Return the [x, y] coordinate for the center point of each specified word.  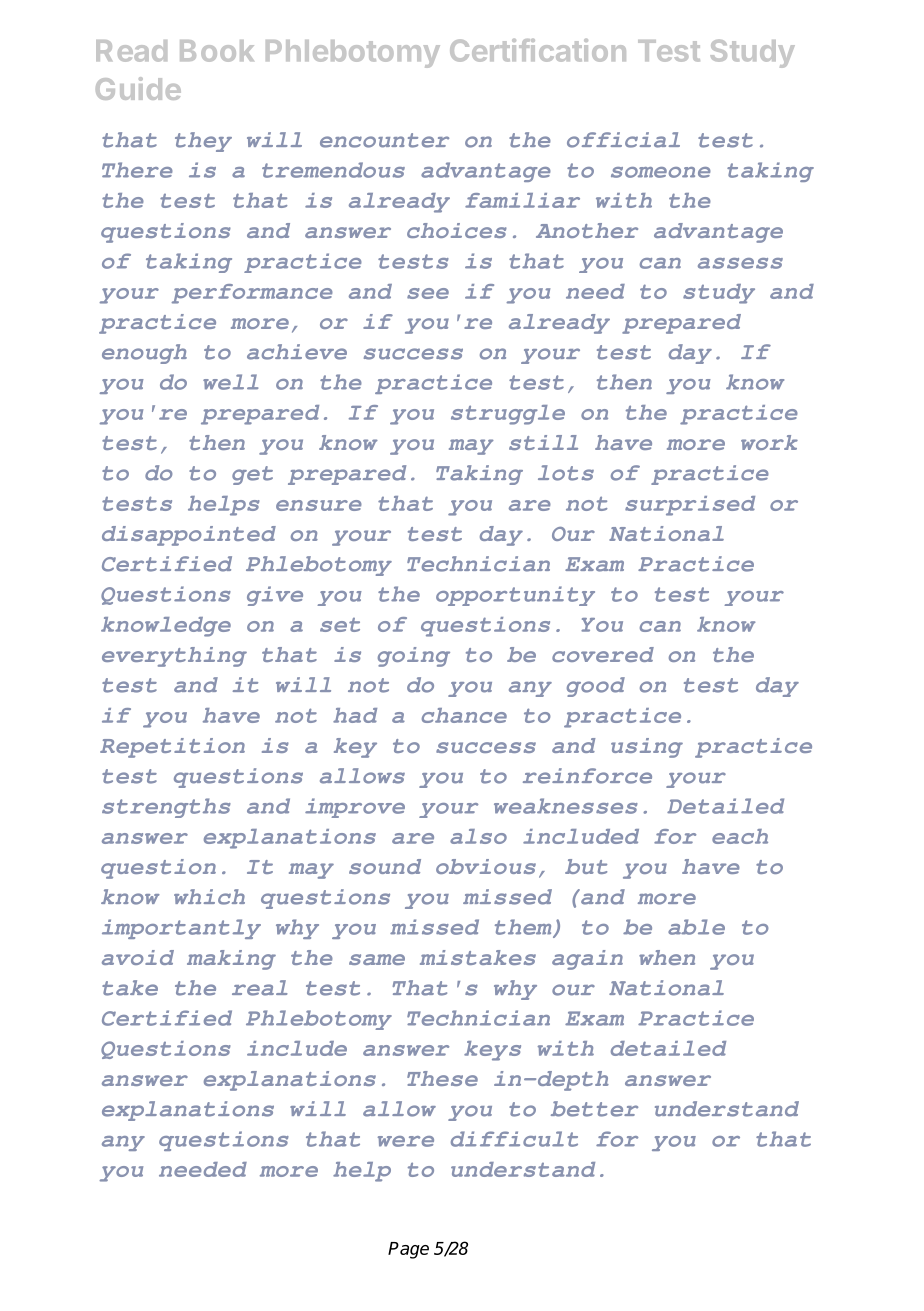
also [478, 836]
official [623, 140]
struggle [508, 415]
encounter [384, 140]
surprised [690, 506]
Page [408, 1250]
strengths [166, 808]
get [252, 475]
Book [217, 51]
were [406, 1141]
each [740, 836]
